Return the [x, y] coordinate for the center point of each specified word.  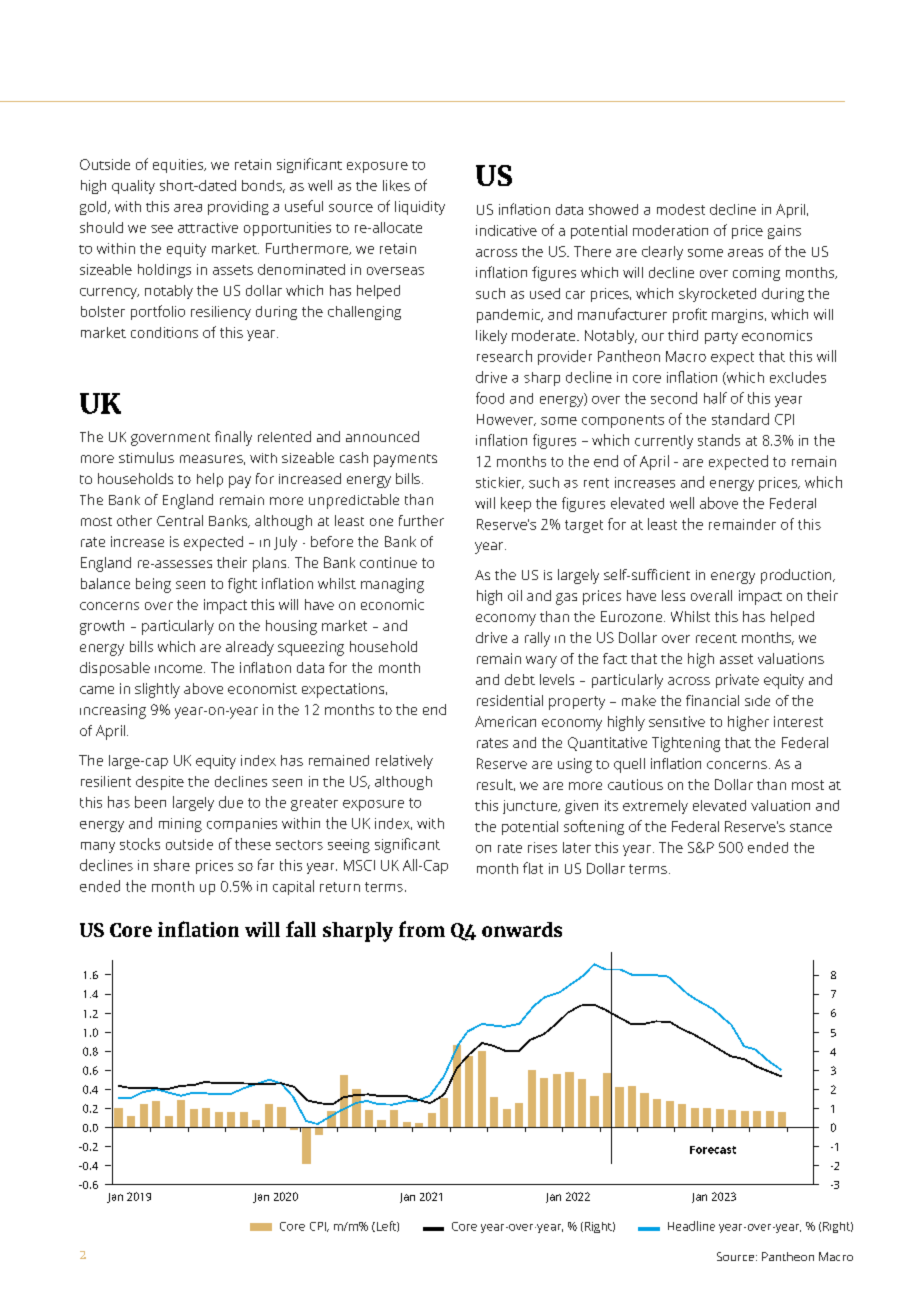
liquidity [420, 208]
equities [179, 166]
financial [712, 700]
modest [681, 209]
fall [301, 929]
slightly [157, 690]
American [505, 721]
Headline [691, 1226]
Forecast [713, 1150]
